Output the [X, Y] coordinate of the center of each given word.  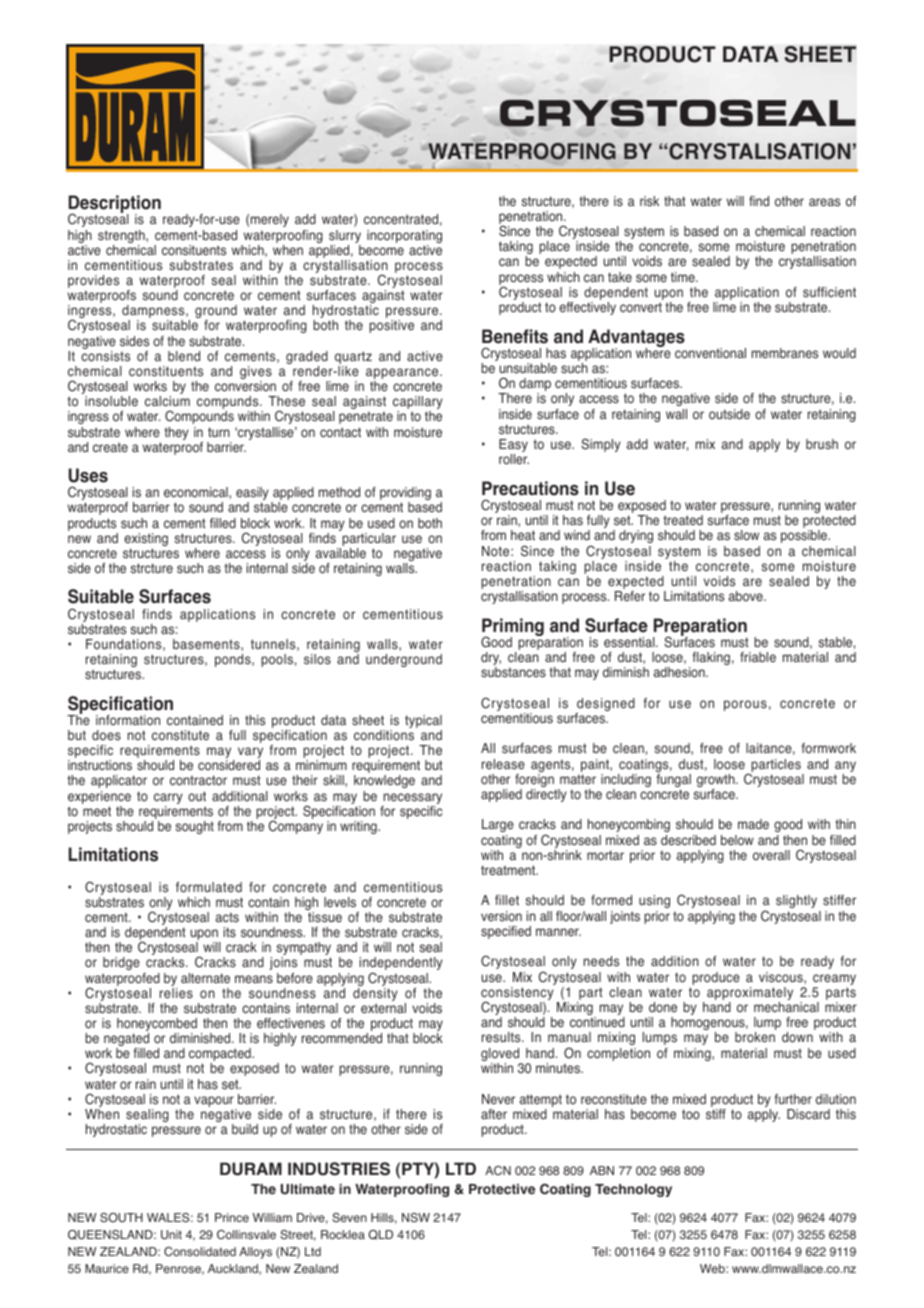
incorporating [404, 238]
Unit [171, 1235]
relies [176, 993]
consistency [517, 995]
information [128, 720]
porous [745, 705]
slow [746, 535]
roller [514, 459]
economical [197, 493]
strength [122, 238]
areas [824, 202]
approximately [750, 995]
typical [423, 723]
